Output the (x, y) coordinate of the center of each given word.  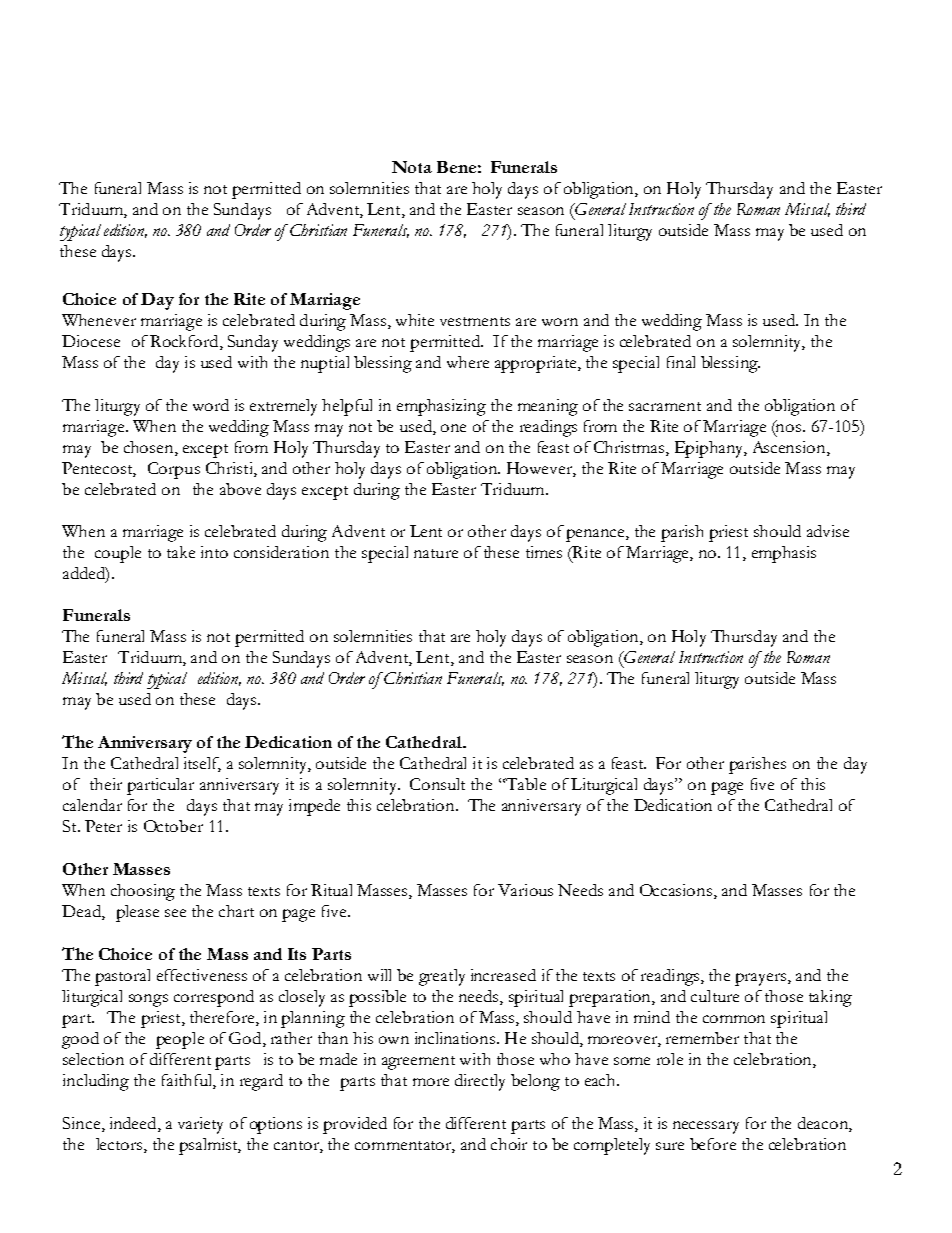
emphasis (784, 554)
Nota (412, 167)
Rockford (185, 342)
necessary (706, 1127)
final (681, 362)
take (181, 552)
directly (480, 1082)
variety (200, 1125)
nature (436, 553)
